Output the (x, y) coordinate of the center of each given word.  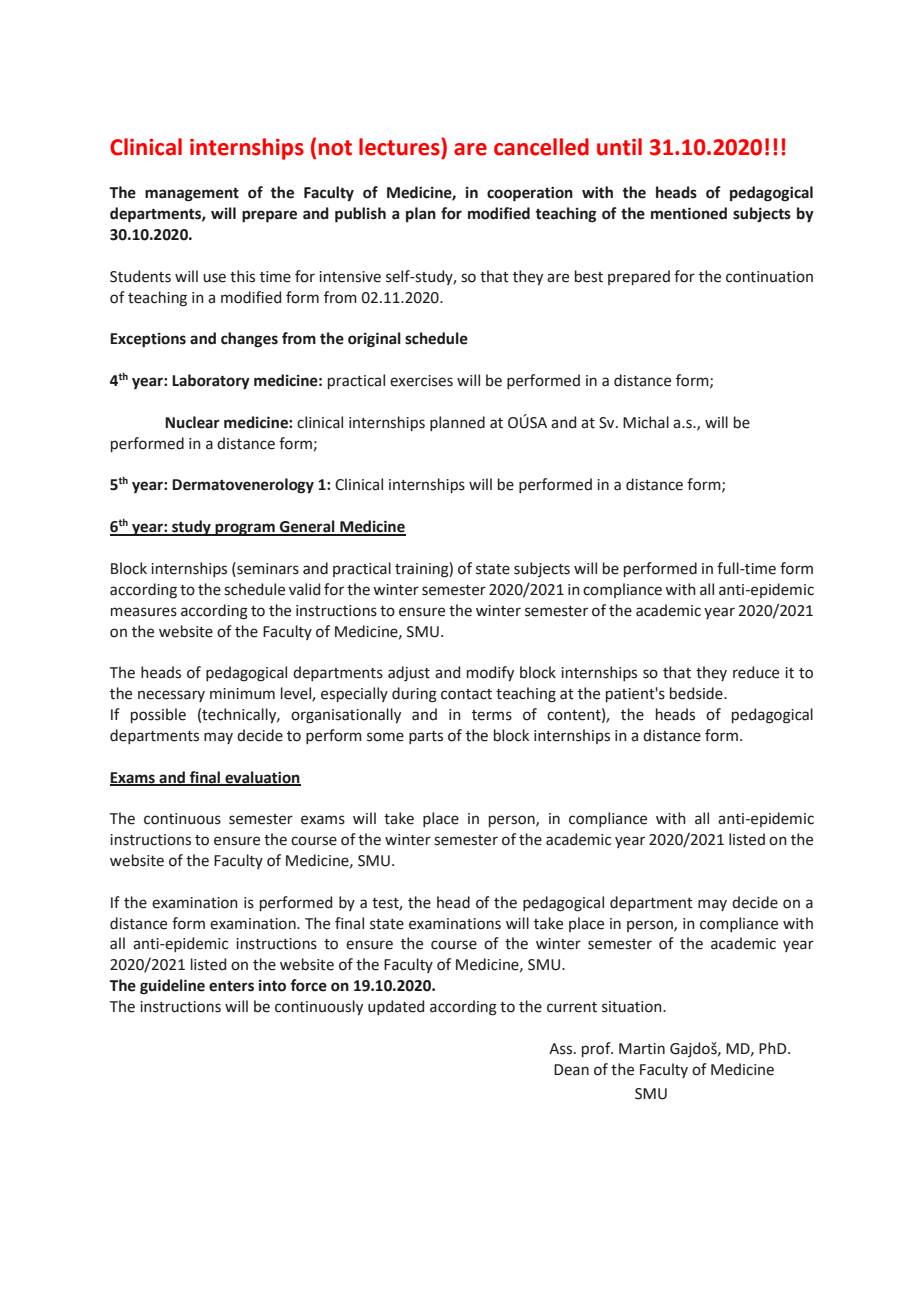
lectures (400, 147)
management (192, 195)
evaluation (262, 778)
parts (426, 737)
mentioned (689, 213)
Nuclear (192, 422)
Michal (646, 422)
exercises (421, 381)
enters (231, 986)
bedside (697, 693)
